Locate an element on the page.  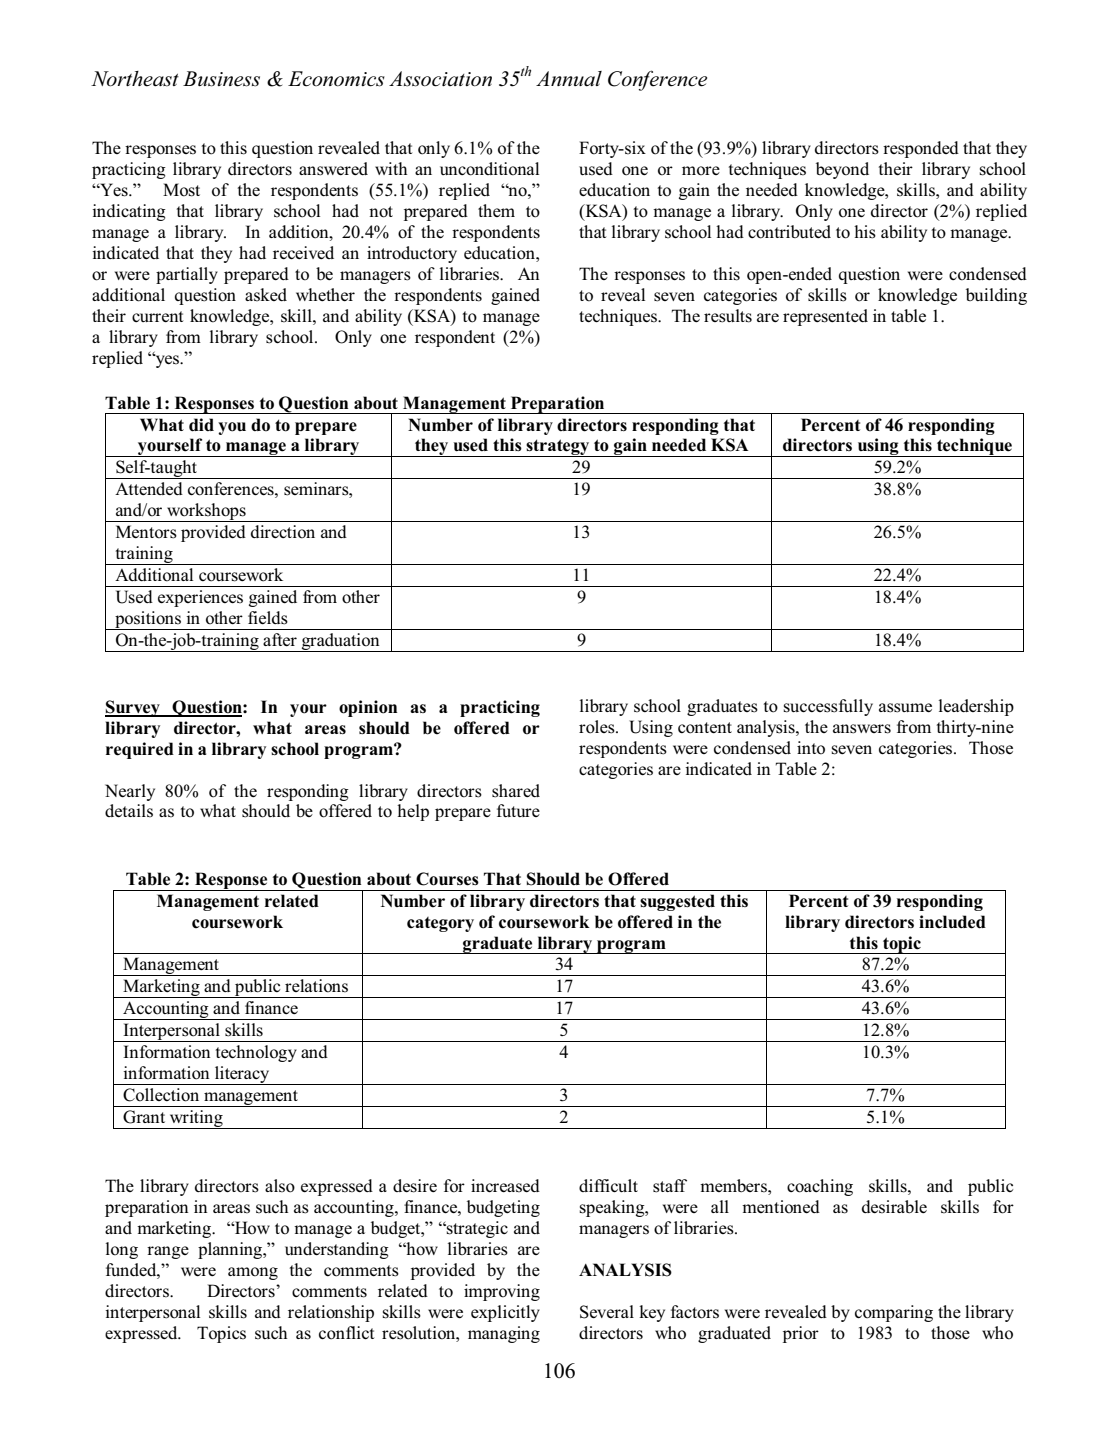
Business is located at coordinates (221, 79).
